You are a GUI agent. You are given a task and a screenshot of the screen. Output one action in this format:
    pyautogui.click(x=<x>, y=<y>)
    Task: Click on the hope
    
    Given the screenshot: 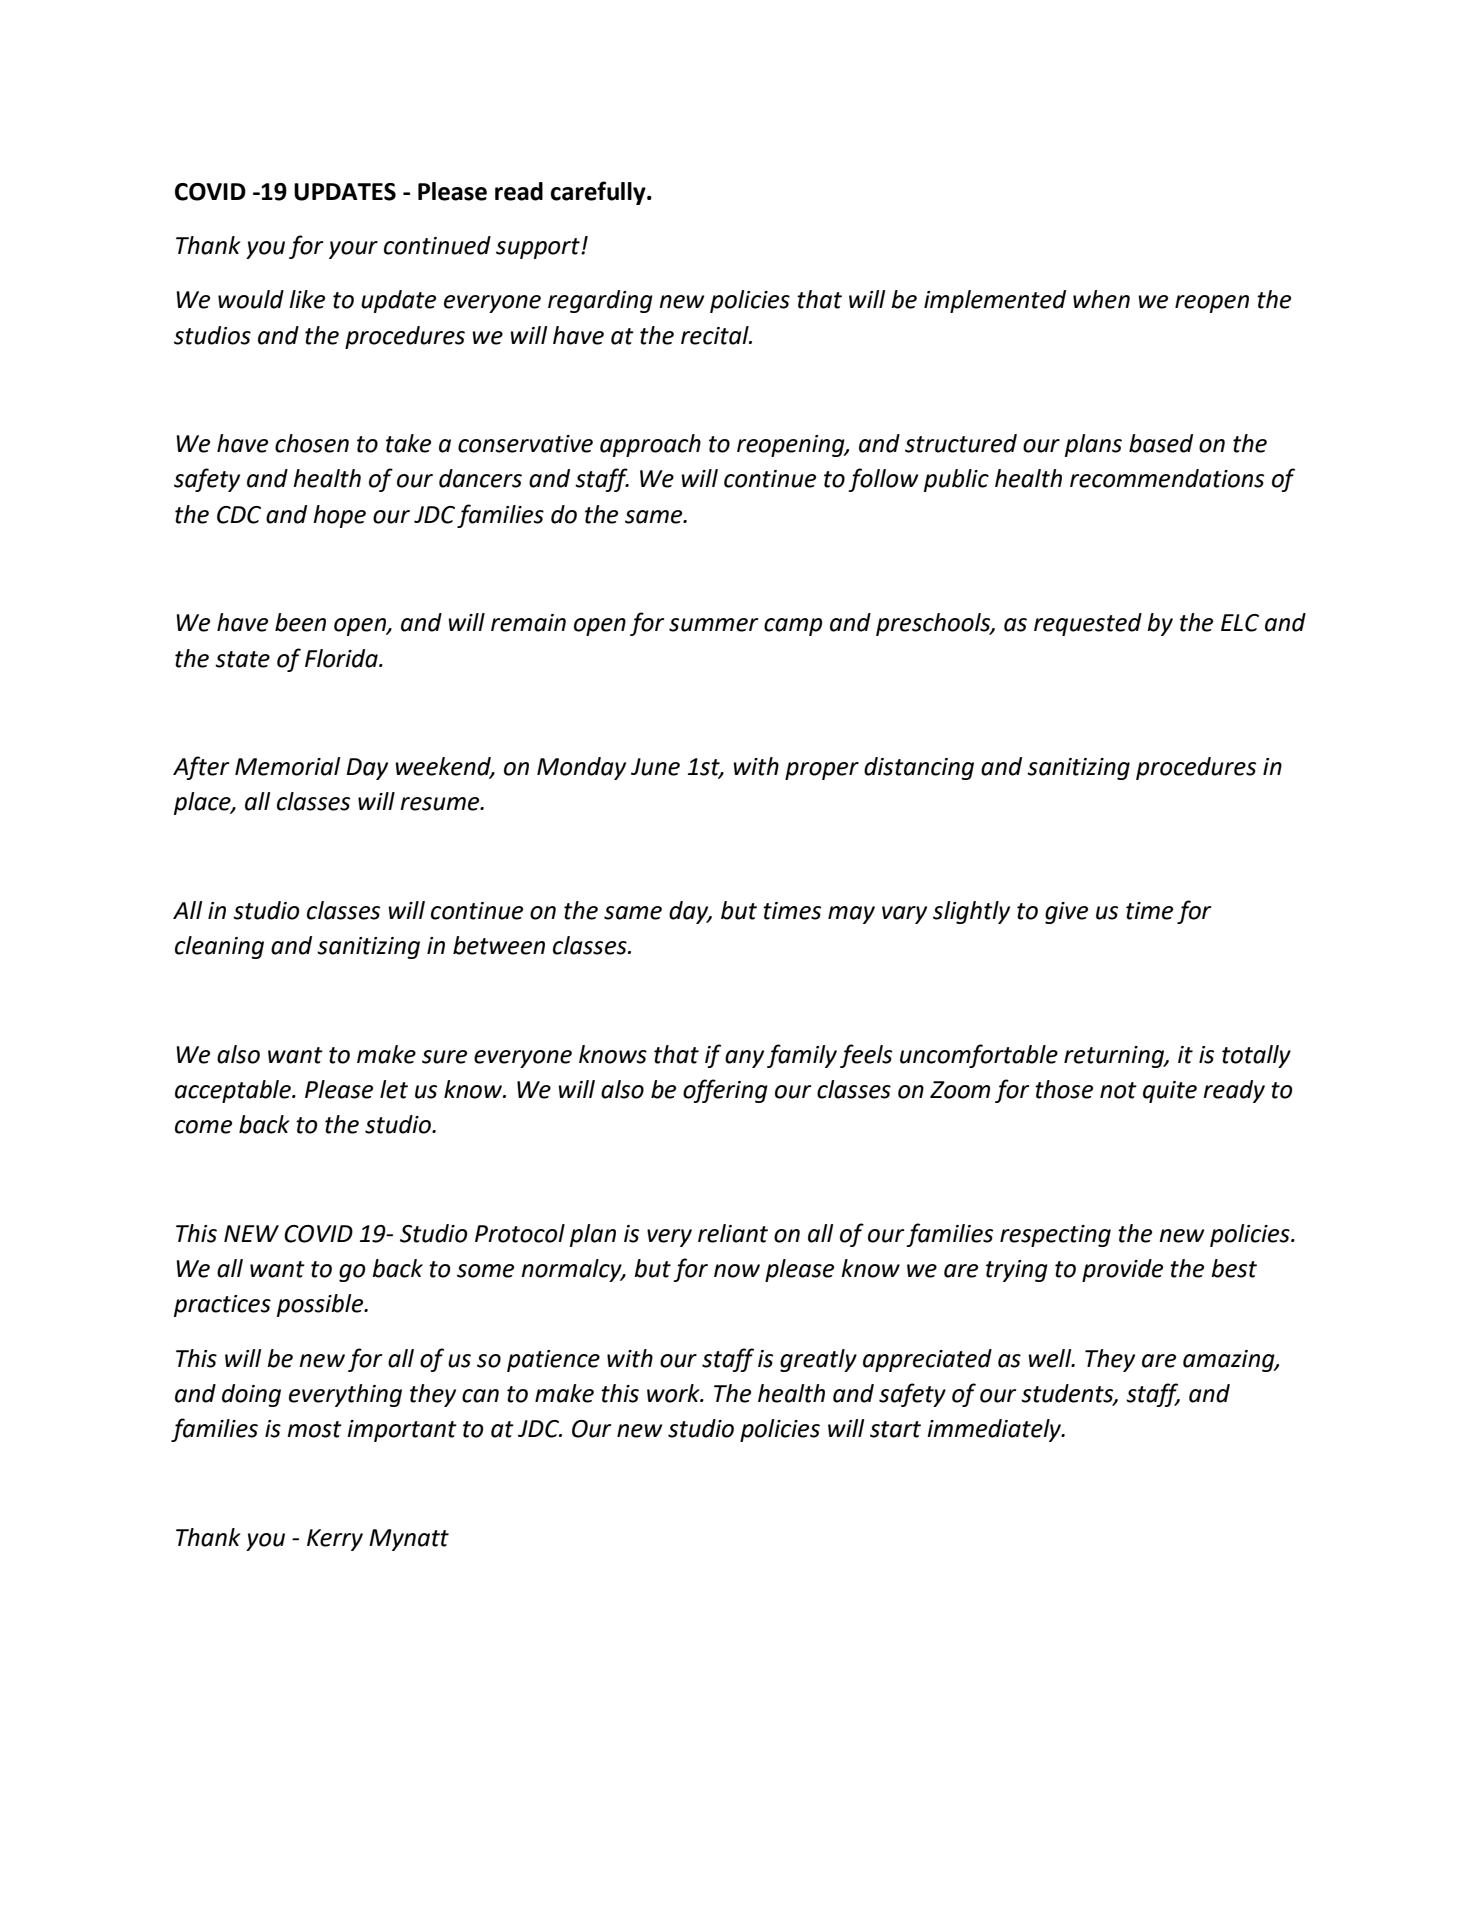 What is the action you would take?
    pyautogui.click(x=339, y=516)
